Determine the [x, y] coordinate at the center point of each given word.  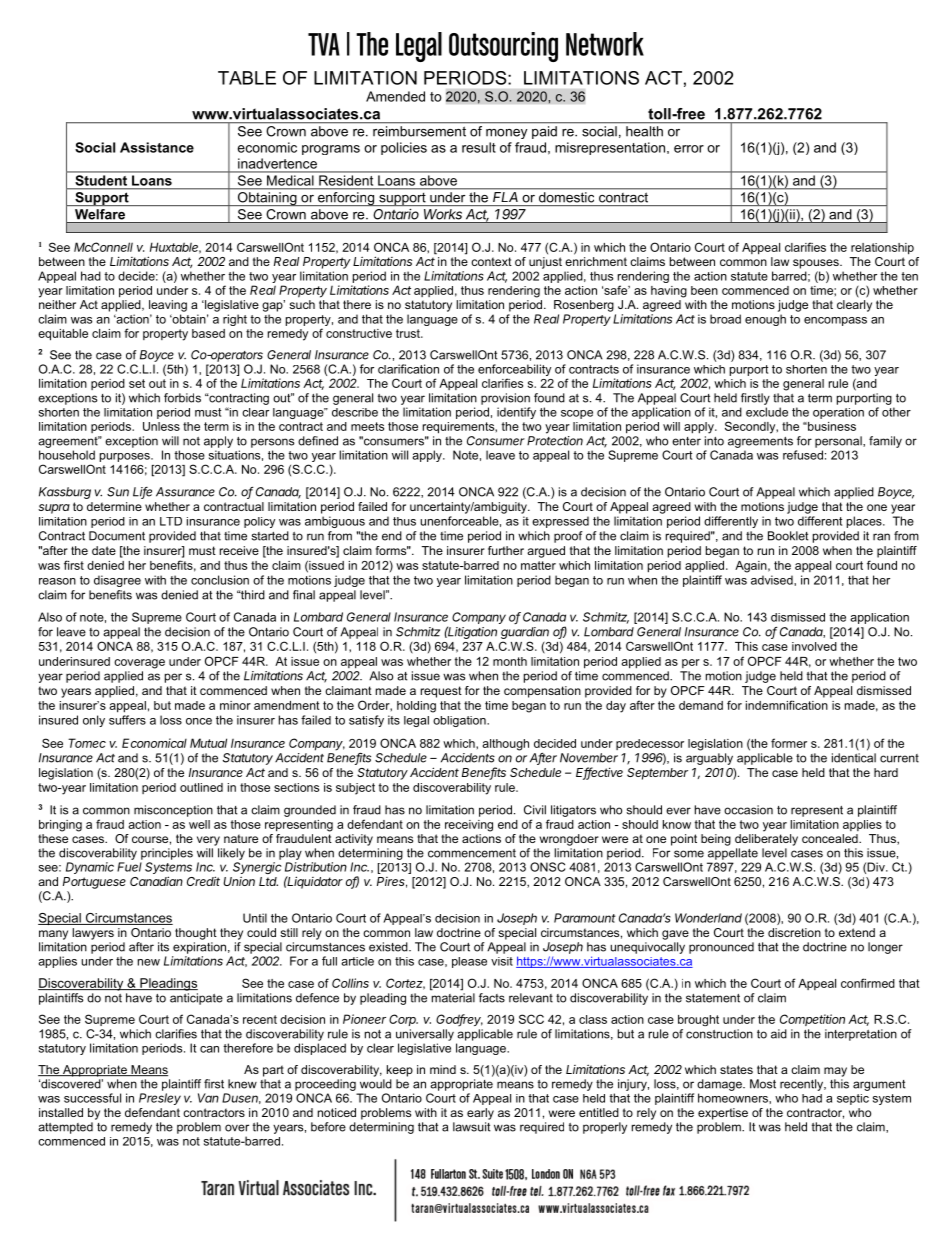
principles [167, 854]
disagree [117, 581]
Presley [160, 1099]
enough [765, 320]
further [506, 550]
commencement [472, 853]
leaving [168, 306]
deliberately [766, 840]
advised [773, 580]
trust [409, 333]
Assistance [157, 147]
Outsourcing [503, 47]
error [689, 149]
